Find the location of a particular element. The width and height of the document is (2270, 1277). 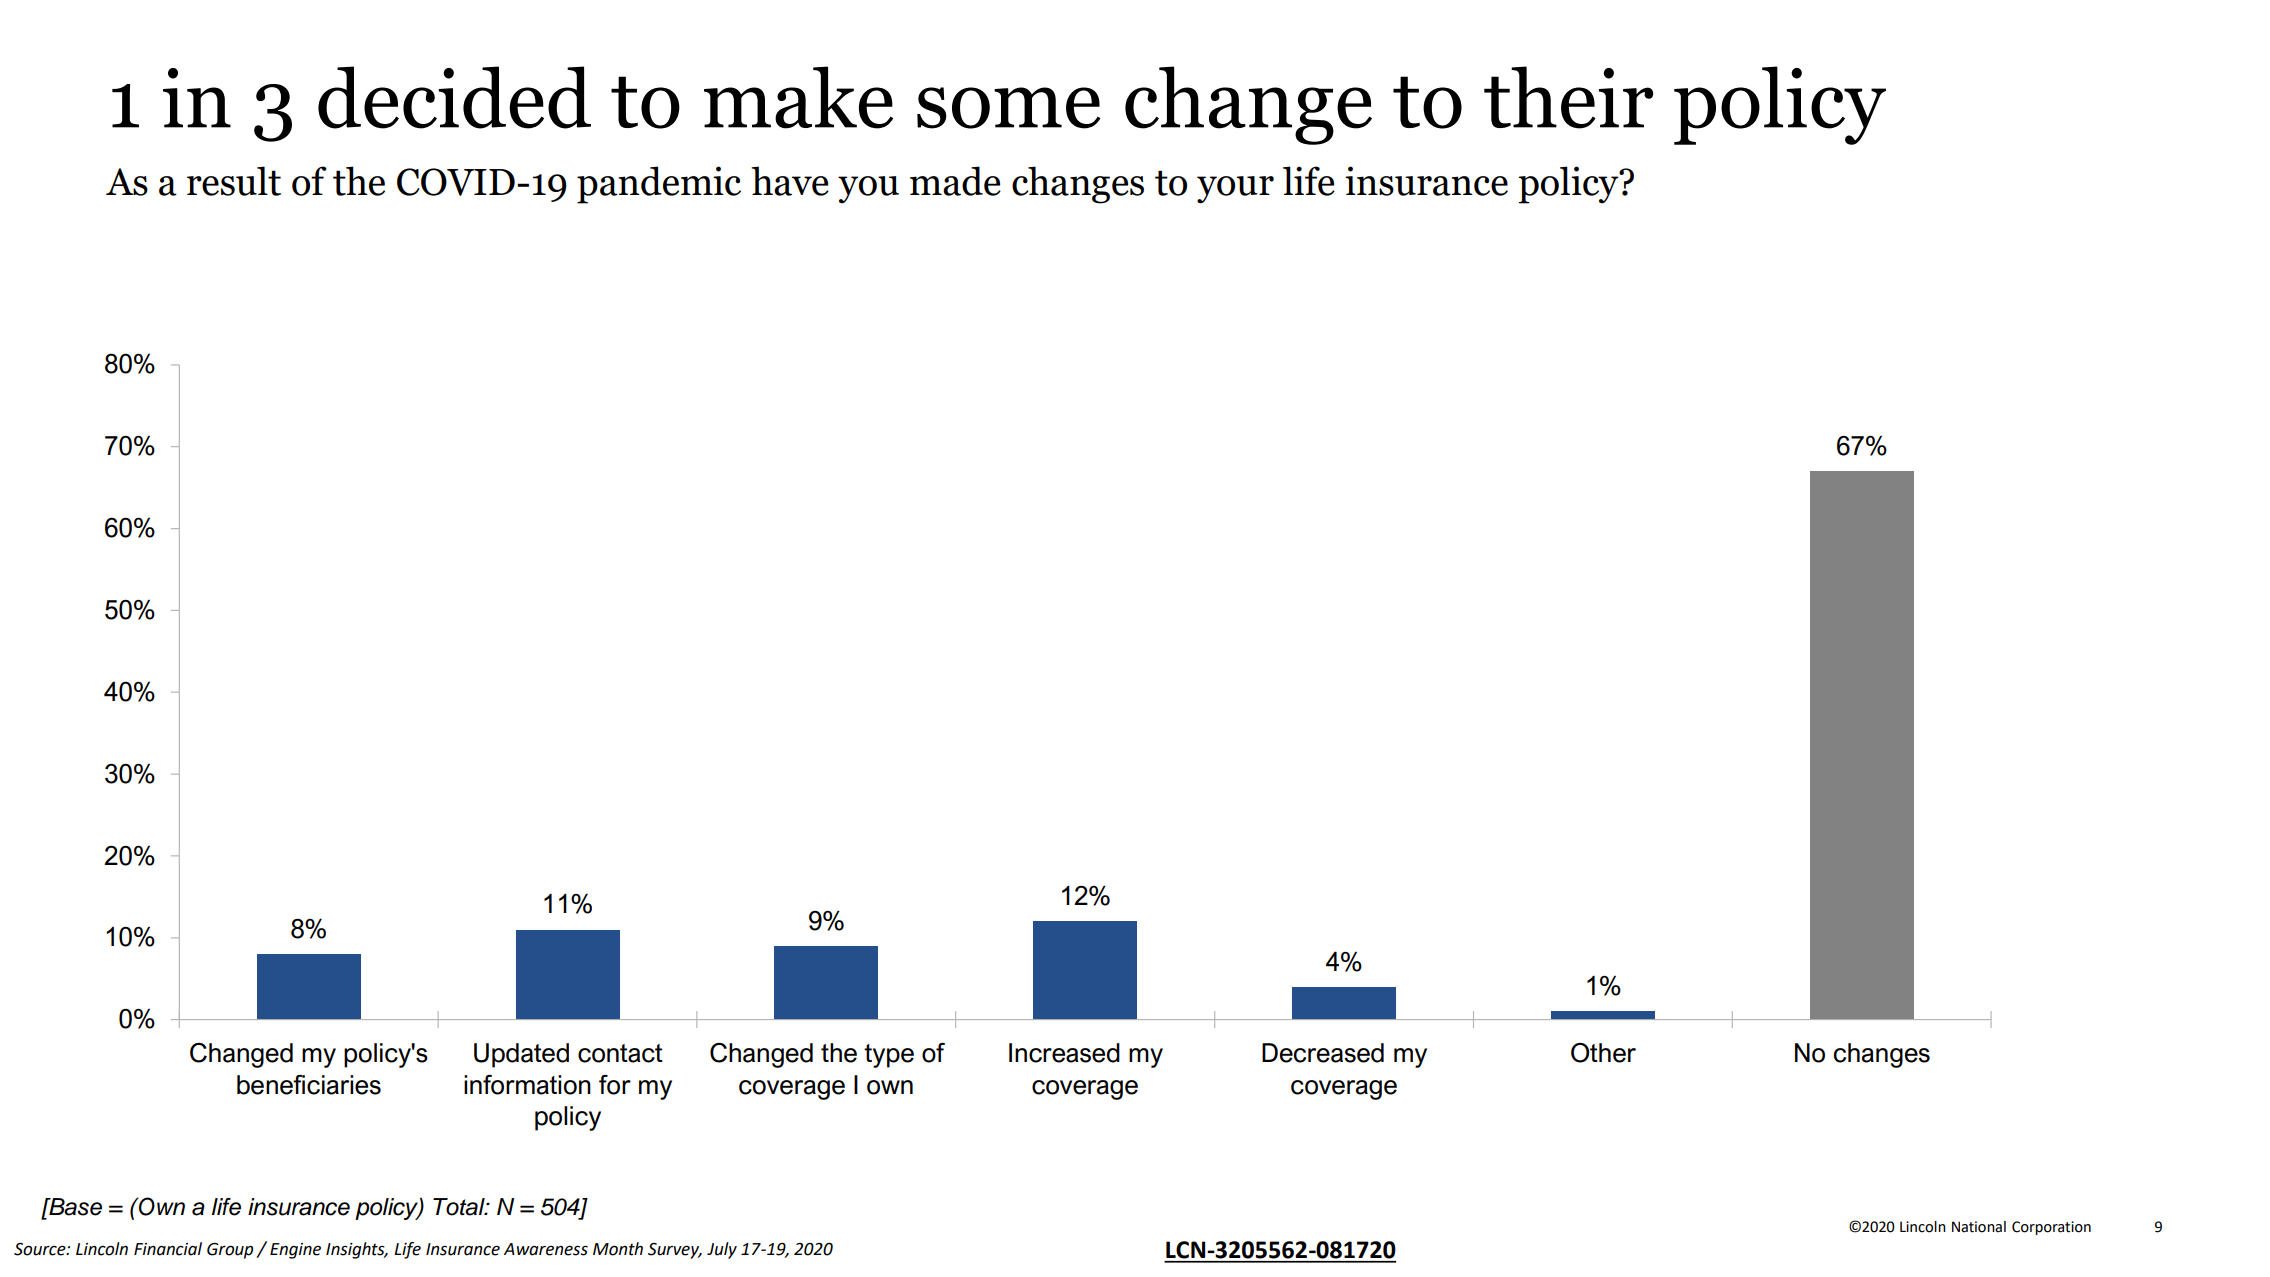

made is located at coordinates (955, 181).
